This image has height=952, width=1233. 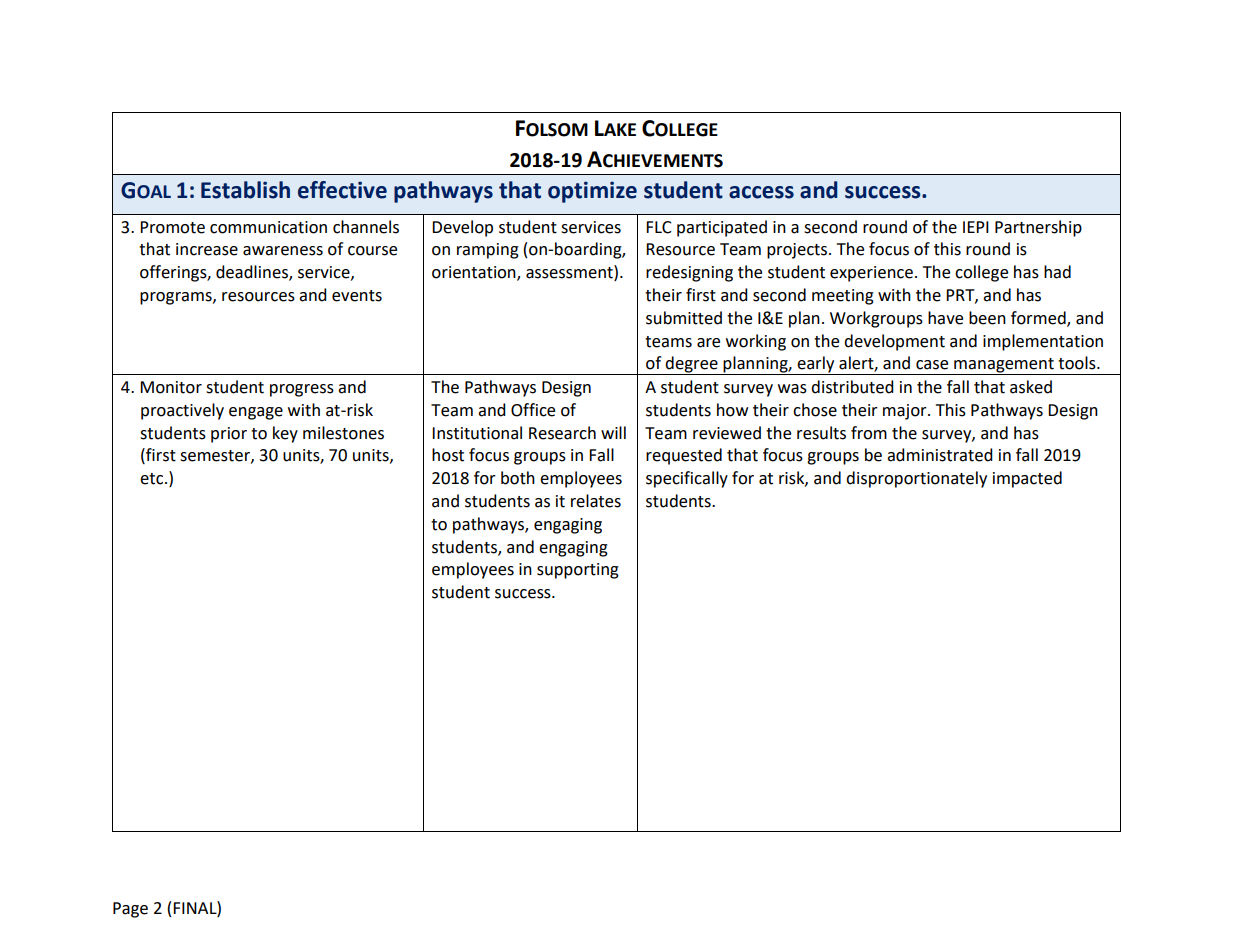 I want to click on disproportionately, so click(x=916, y=479).
